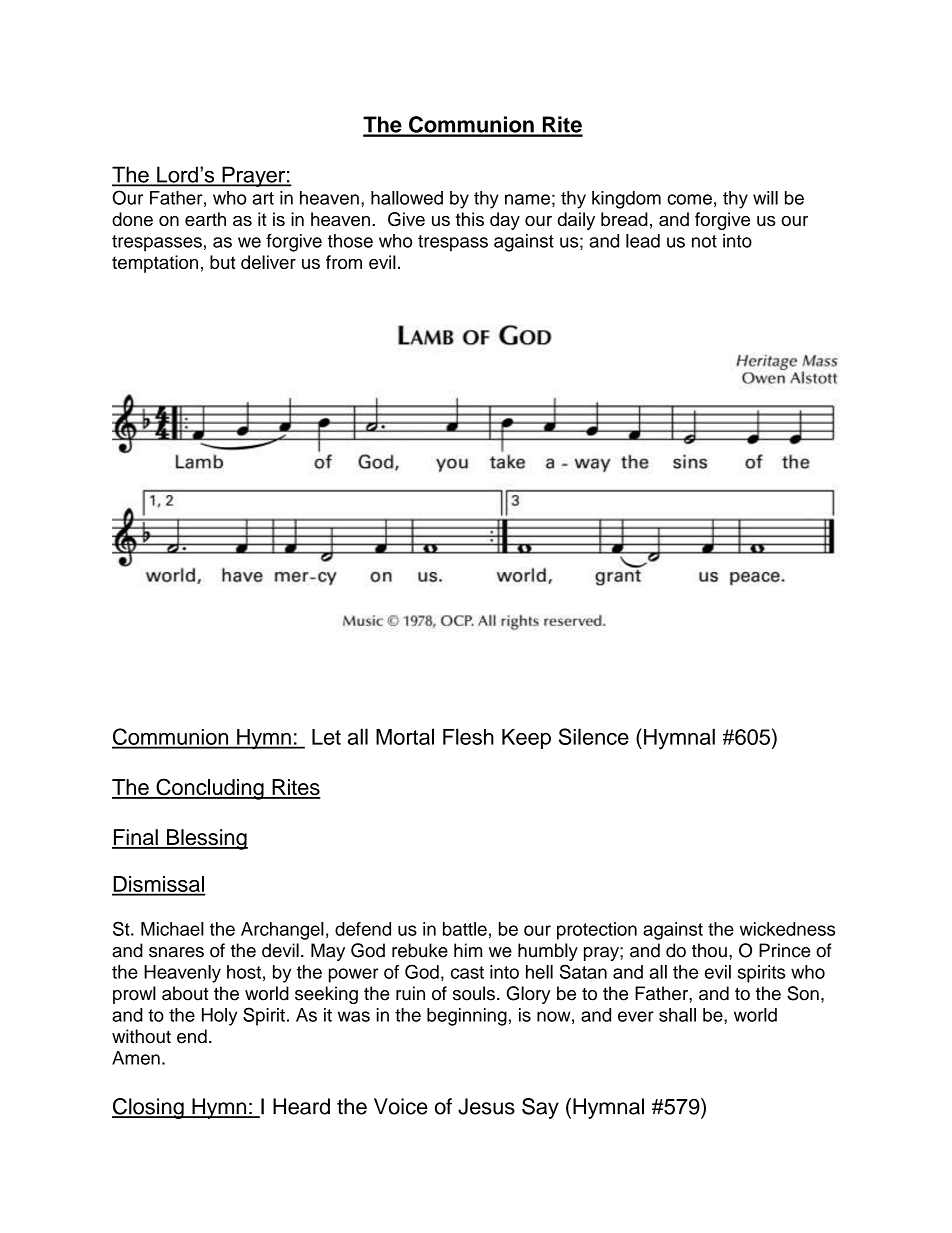 Image resolution: width=952 pixels, height=1233 pixels. What do you see at coordinates (704, 241) in the screenshot?
I see `not` at bounding box center [704, 241].
